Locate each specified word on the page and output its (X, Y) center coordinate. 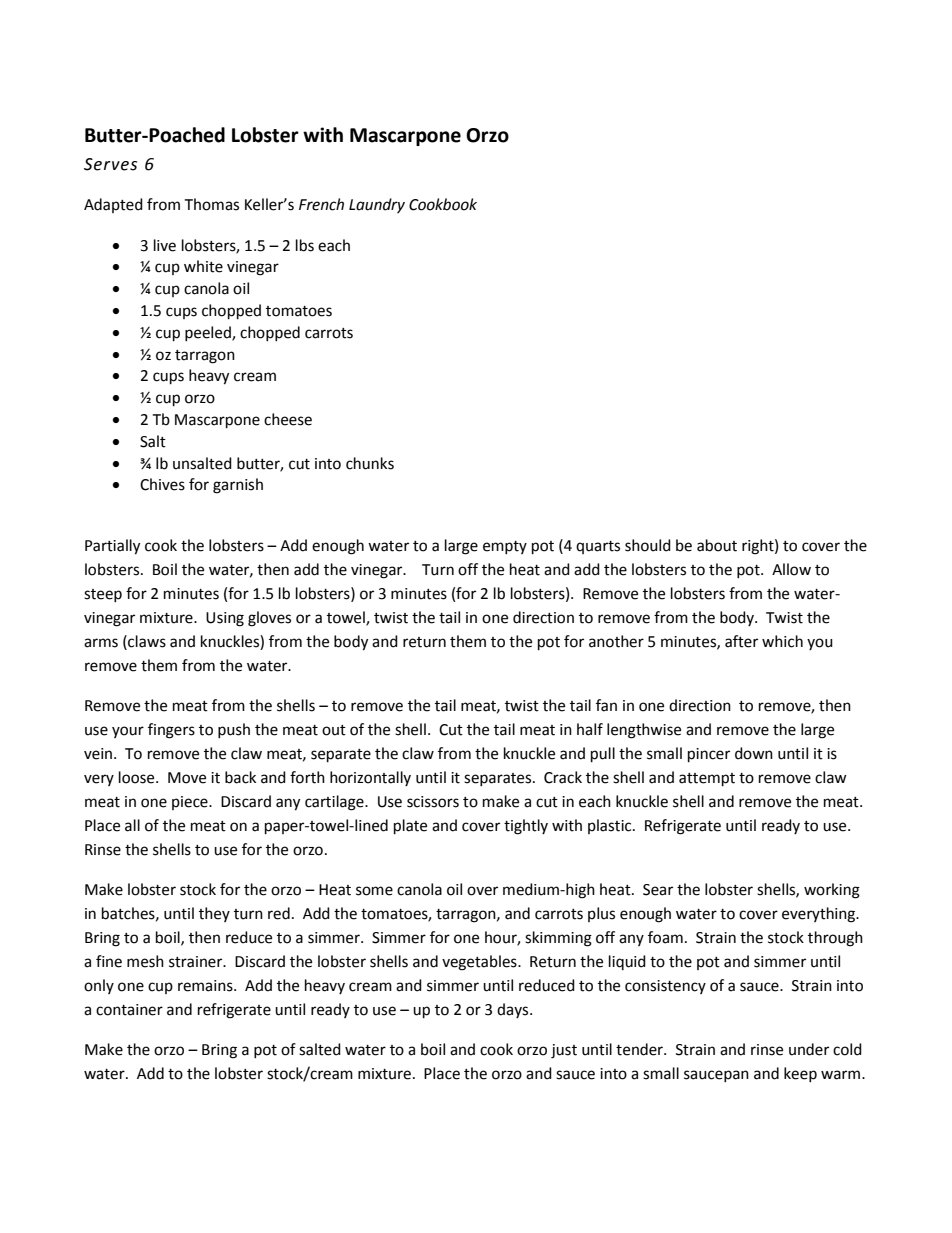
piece (191, 803)
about (717, 545)
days (514, 1010)
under (809, 1049)
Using (225, 619)
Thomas (211, 204)
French (321, 204)
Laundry (377, 205)
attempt (707, 780)
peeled (209, 333)
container (129, 1010)
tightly (526, 827)
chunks (370, 463)
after (741, 641)
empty (505, 547)
